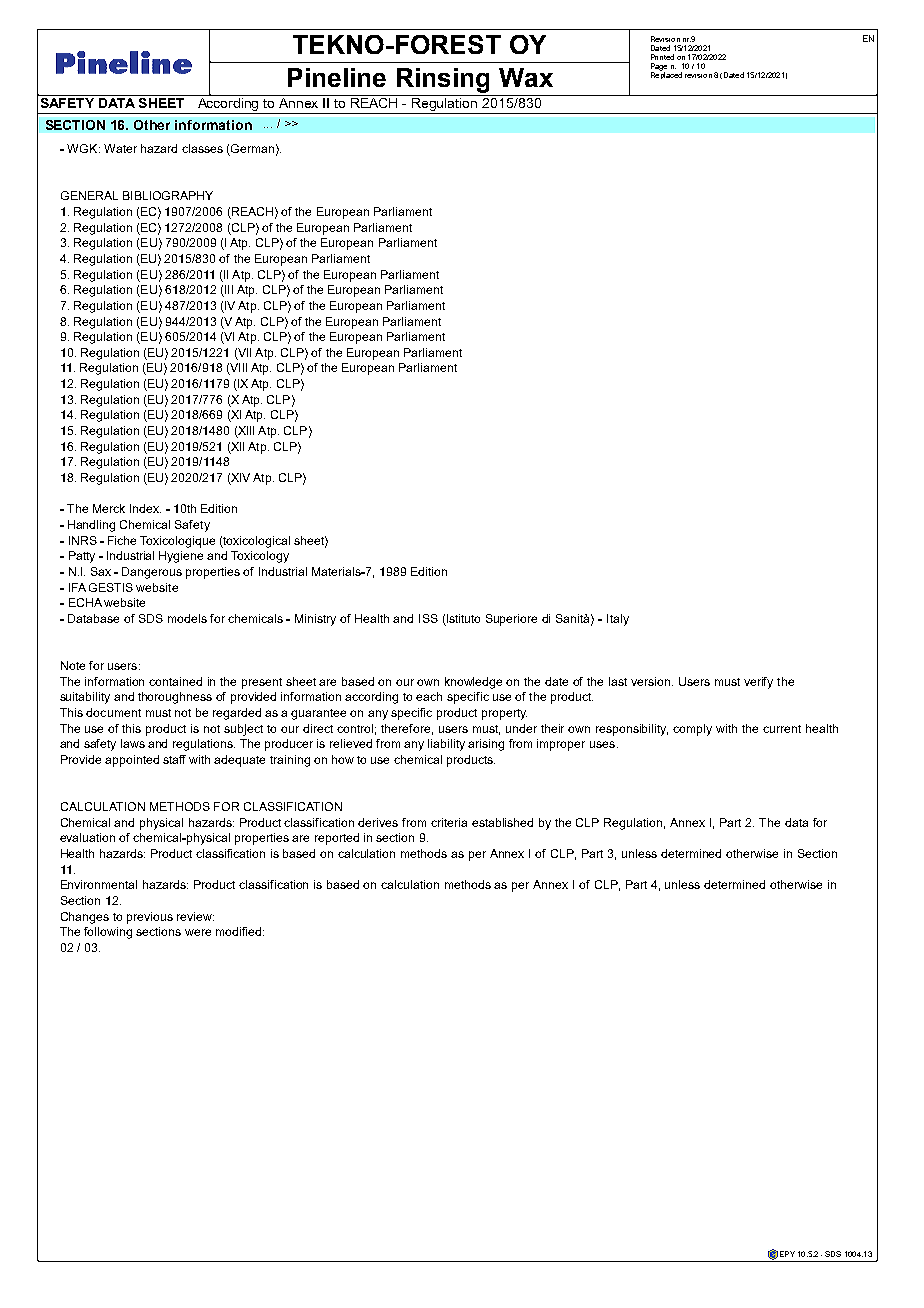  Describe the element at coordinates (443, 80) in the screenshot. I see `Rinsing` at that location.
